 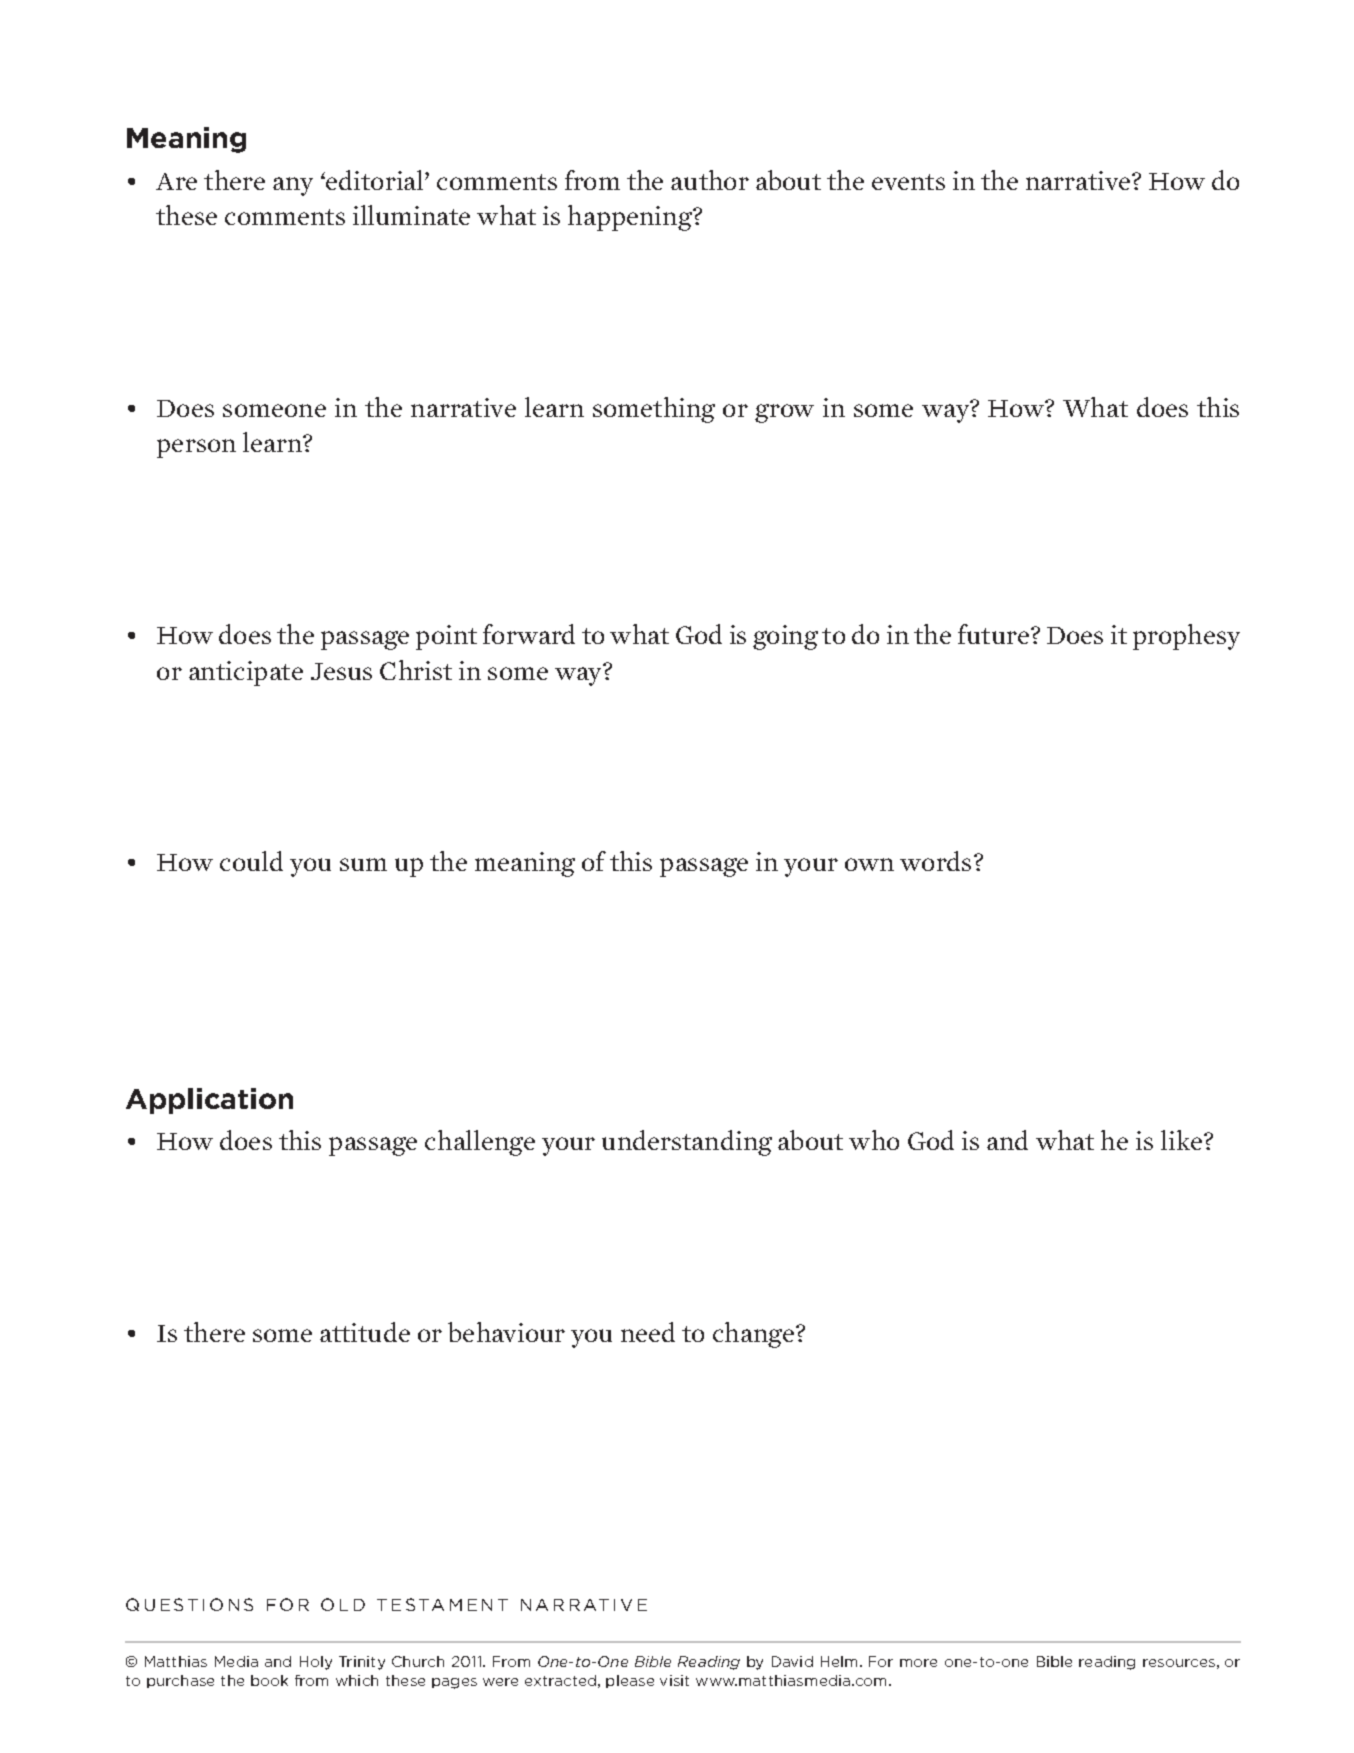 What do you see at coordinates (869, 864) in the screenshot?
I see `own` at bounding box center [869, 864].
